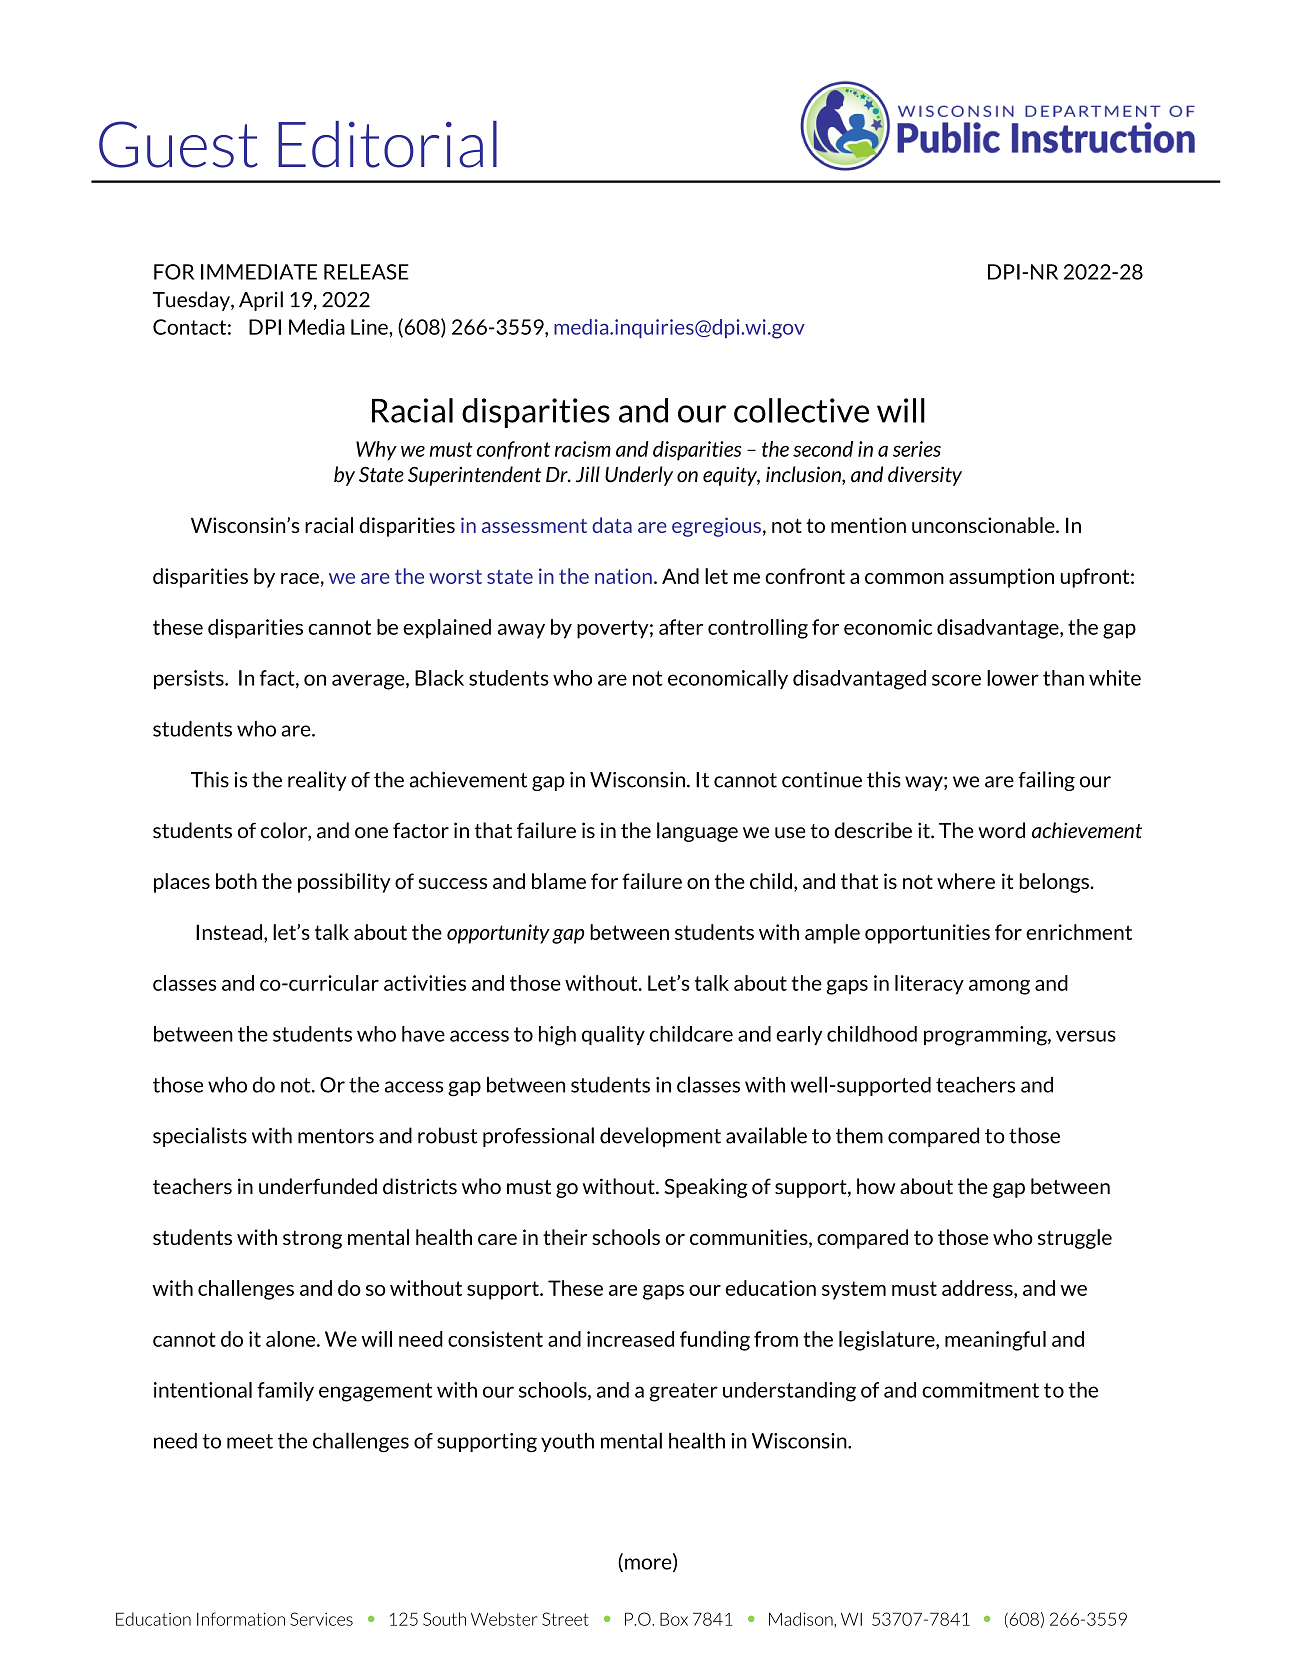  I want to click on more, so click(649, 1565).
